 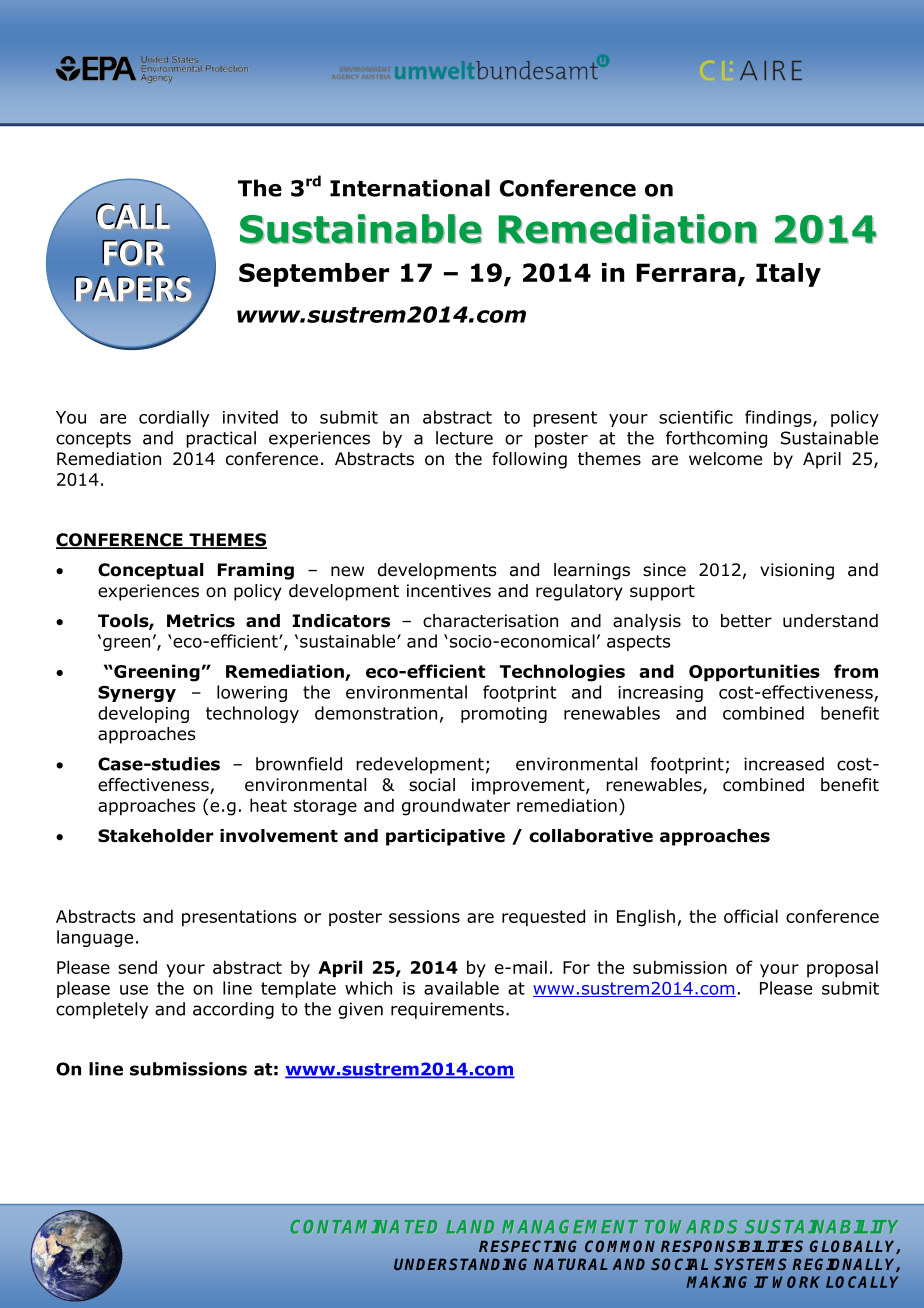 I want to click on promoting, so click(x=504, y=715).
